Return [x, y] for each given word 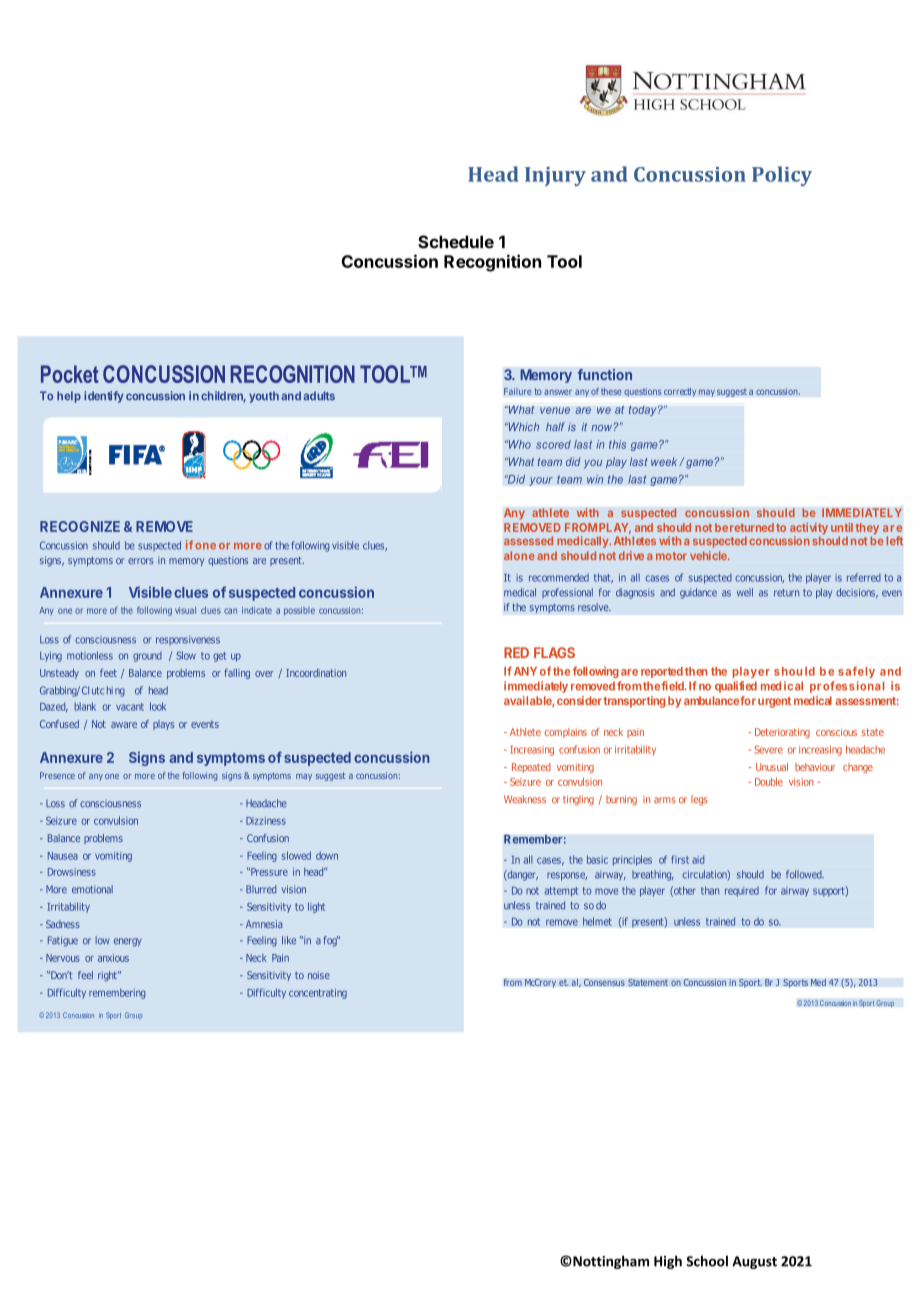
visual [185, 610]
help [69, 397]
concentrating [318, 994]
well [745, 592]
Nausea [63, 856]
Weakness [525, 799]
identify [104, 397]
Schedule [456, 242]
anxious [113, 958]
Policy [782, 176]
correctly [680, 392]
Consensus [604, 982]
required [742, 891]
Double [769, 781]
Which [522, 426]
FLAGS [554, 652]
